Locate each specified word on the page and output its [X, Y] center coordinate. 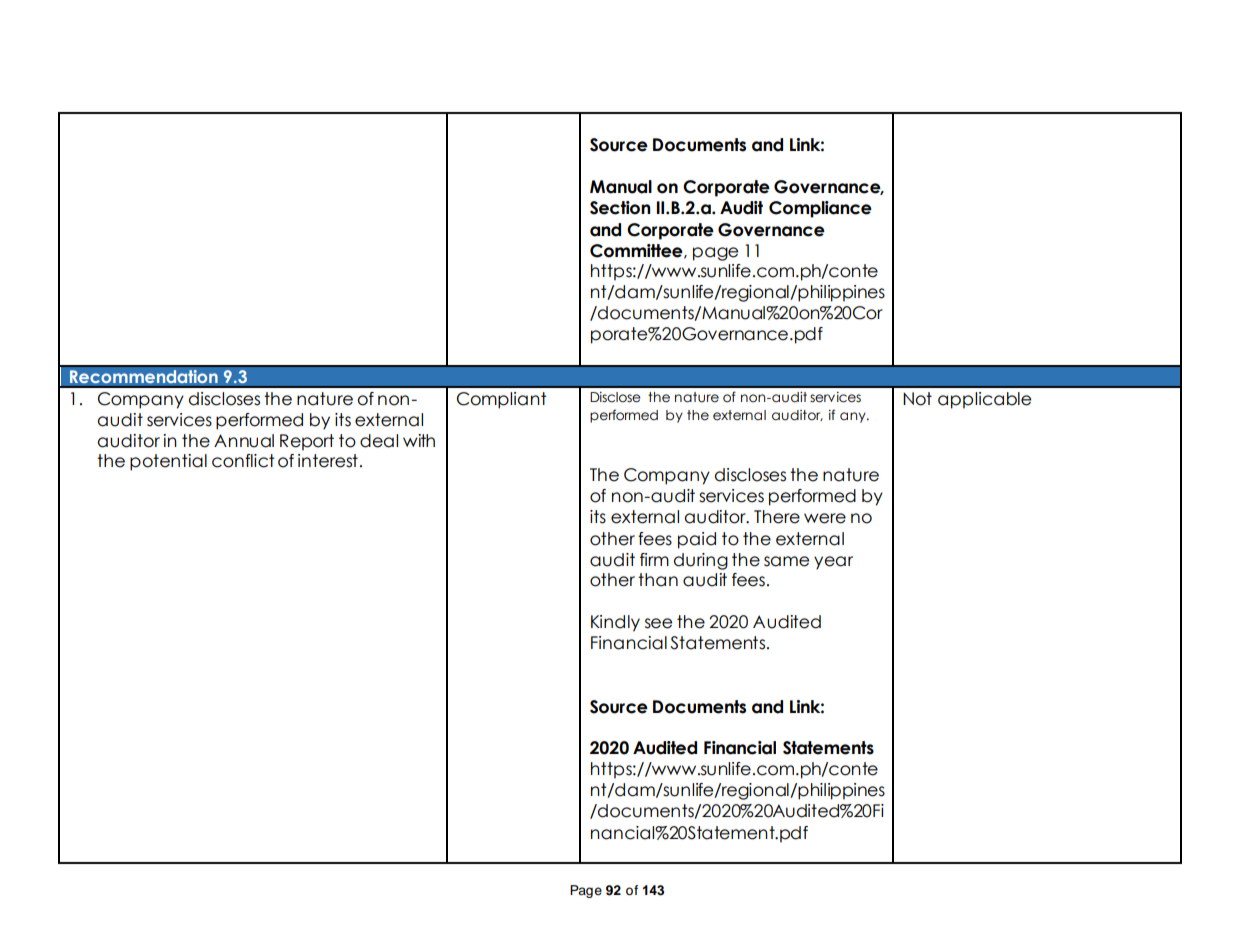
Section [620, 208]
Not [917, 399]
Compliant [502, 400]
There [777, 517]
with [419, 440]
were [825, 518]
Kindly [615, 623]
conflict [243, 461]
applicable [984, 400]
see [658, 623]
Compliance [820, 209]
